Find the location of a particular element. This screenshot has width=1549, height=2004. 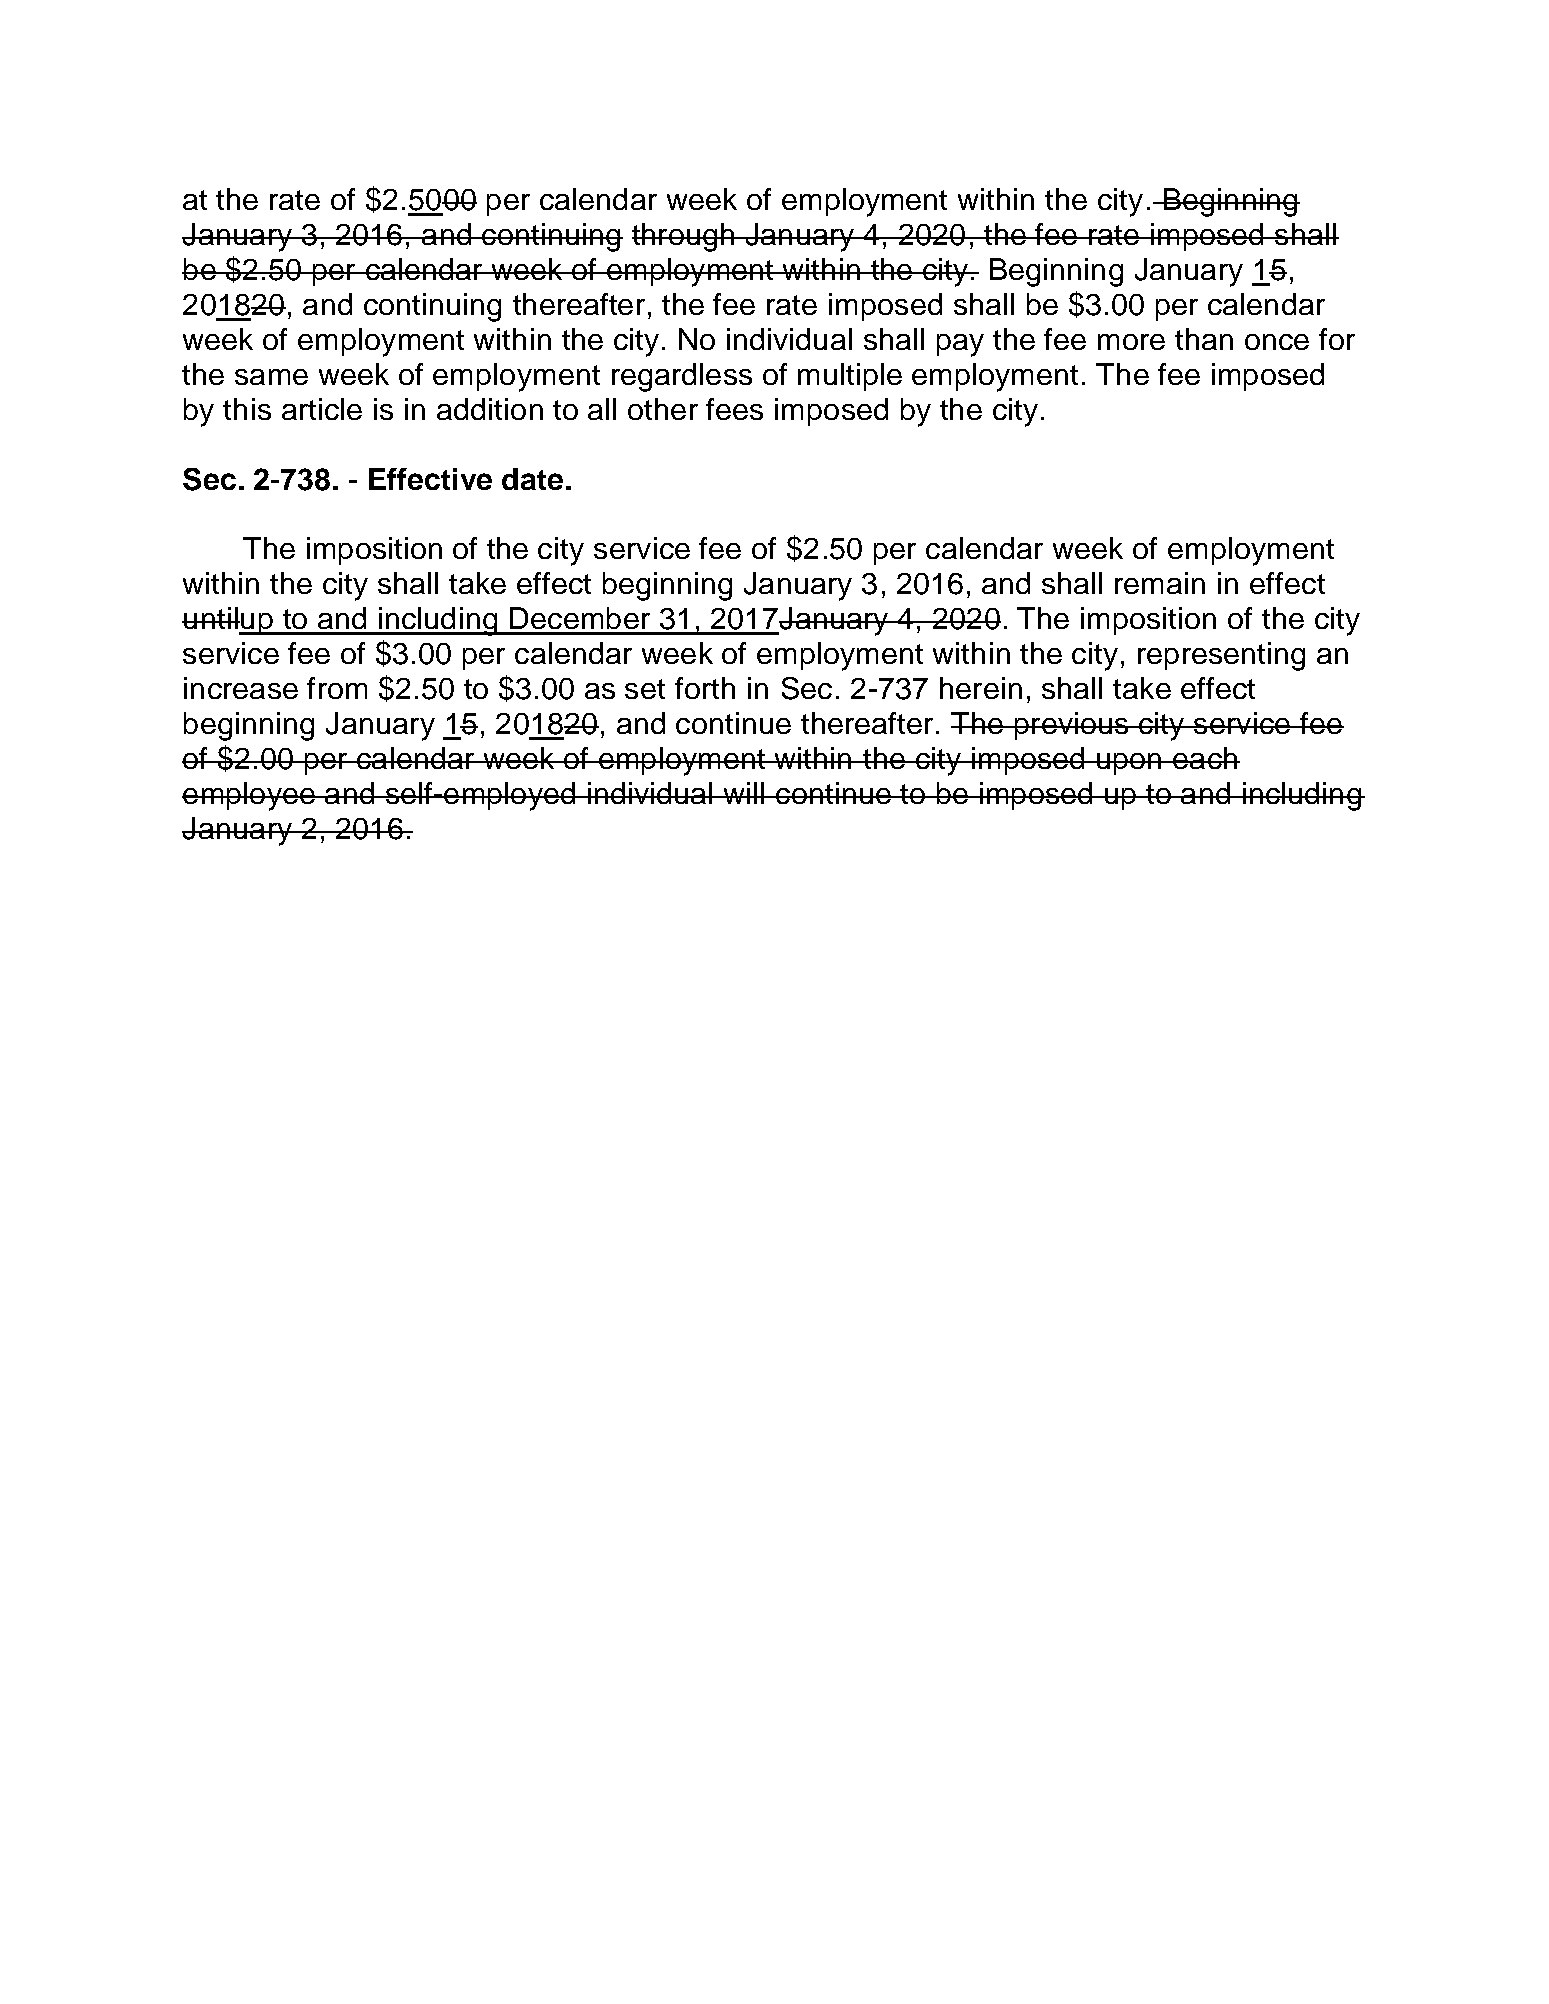

fees is located at coordinates (734, 409).
